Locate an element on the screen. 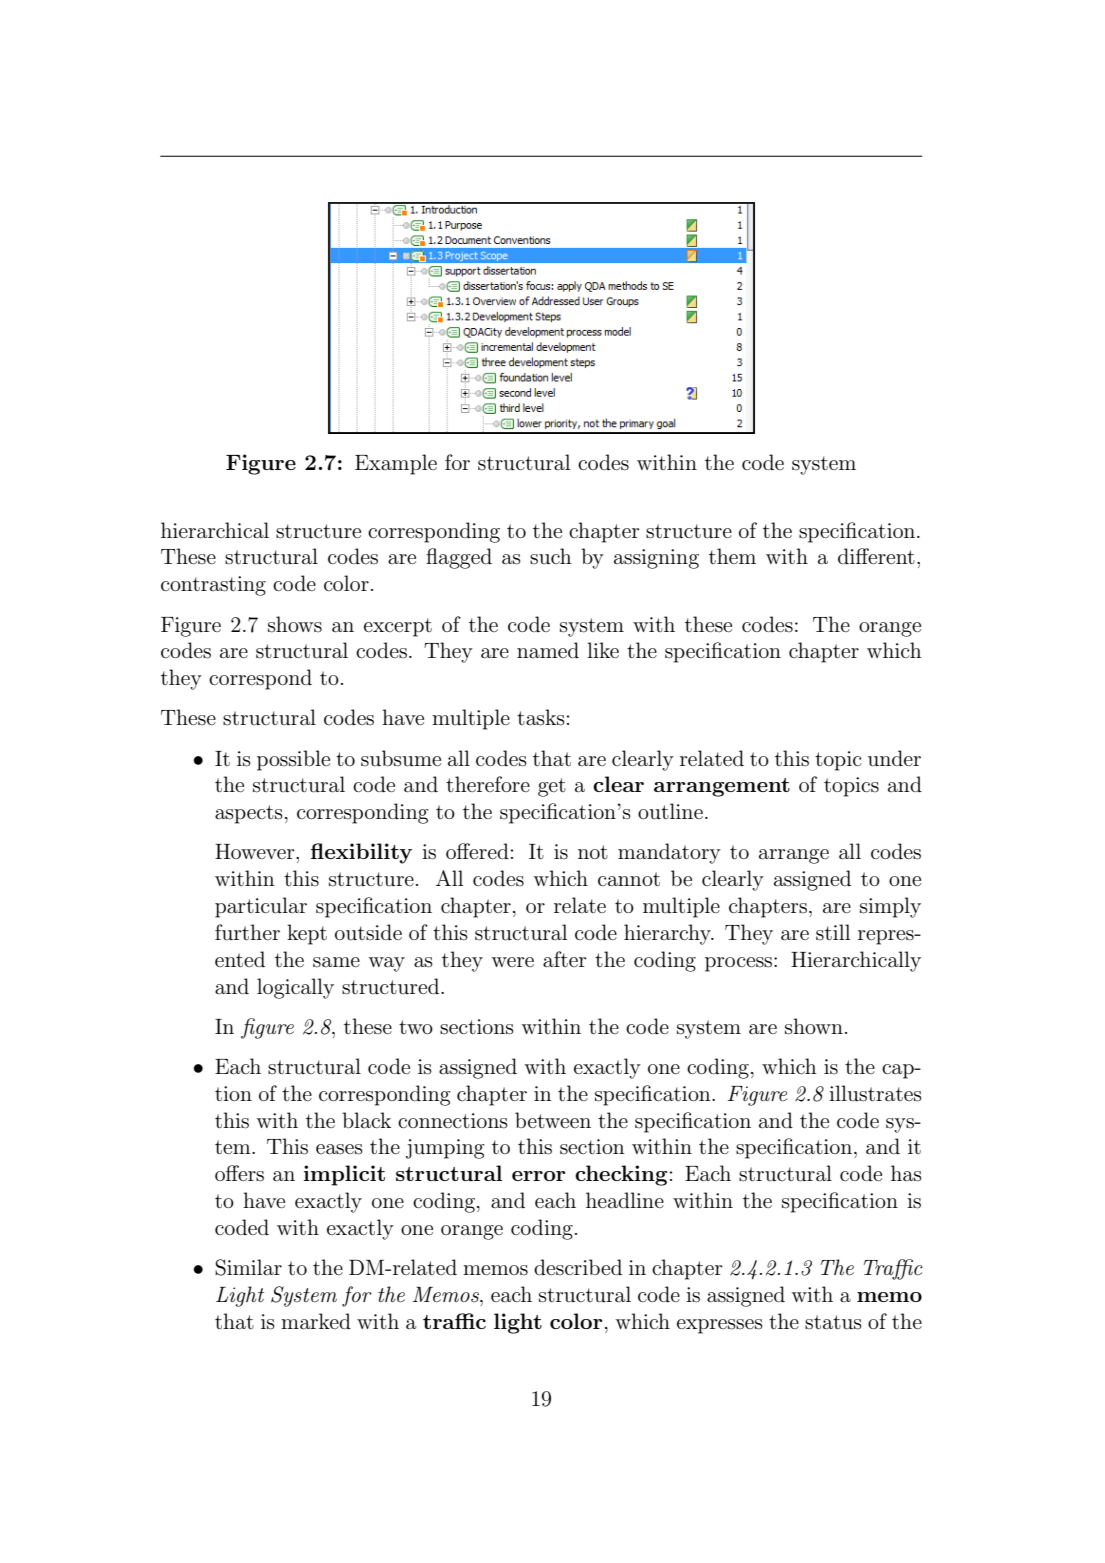 The image size is (1105, 1563). Example is located at coordinates (396, 464).
